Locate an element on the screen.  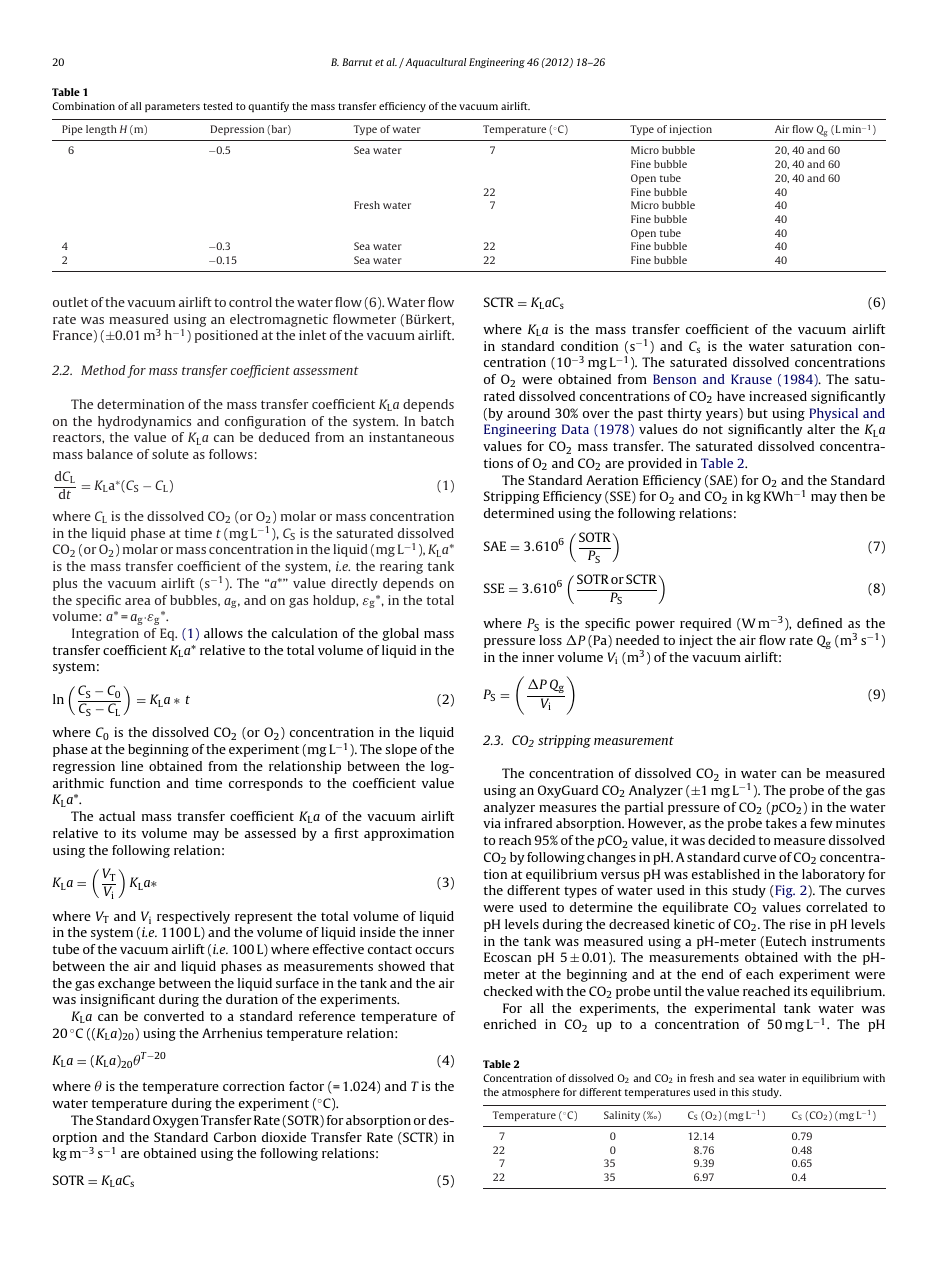
required is located at coordinates (705, 624).
